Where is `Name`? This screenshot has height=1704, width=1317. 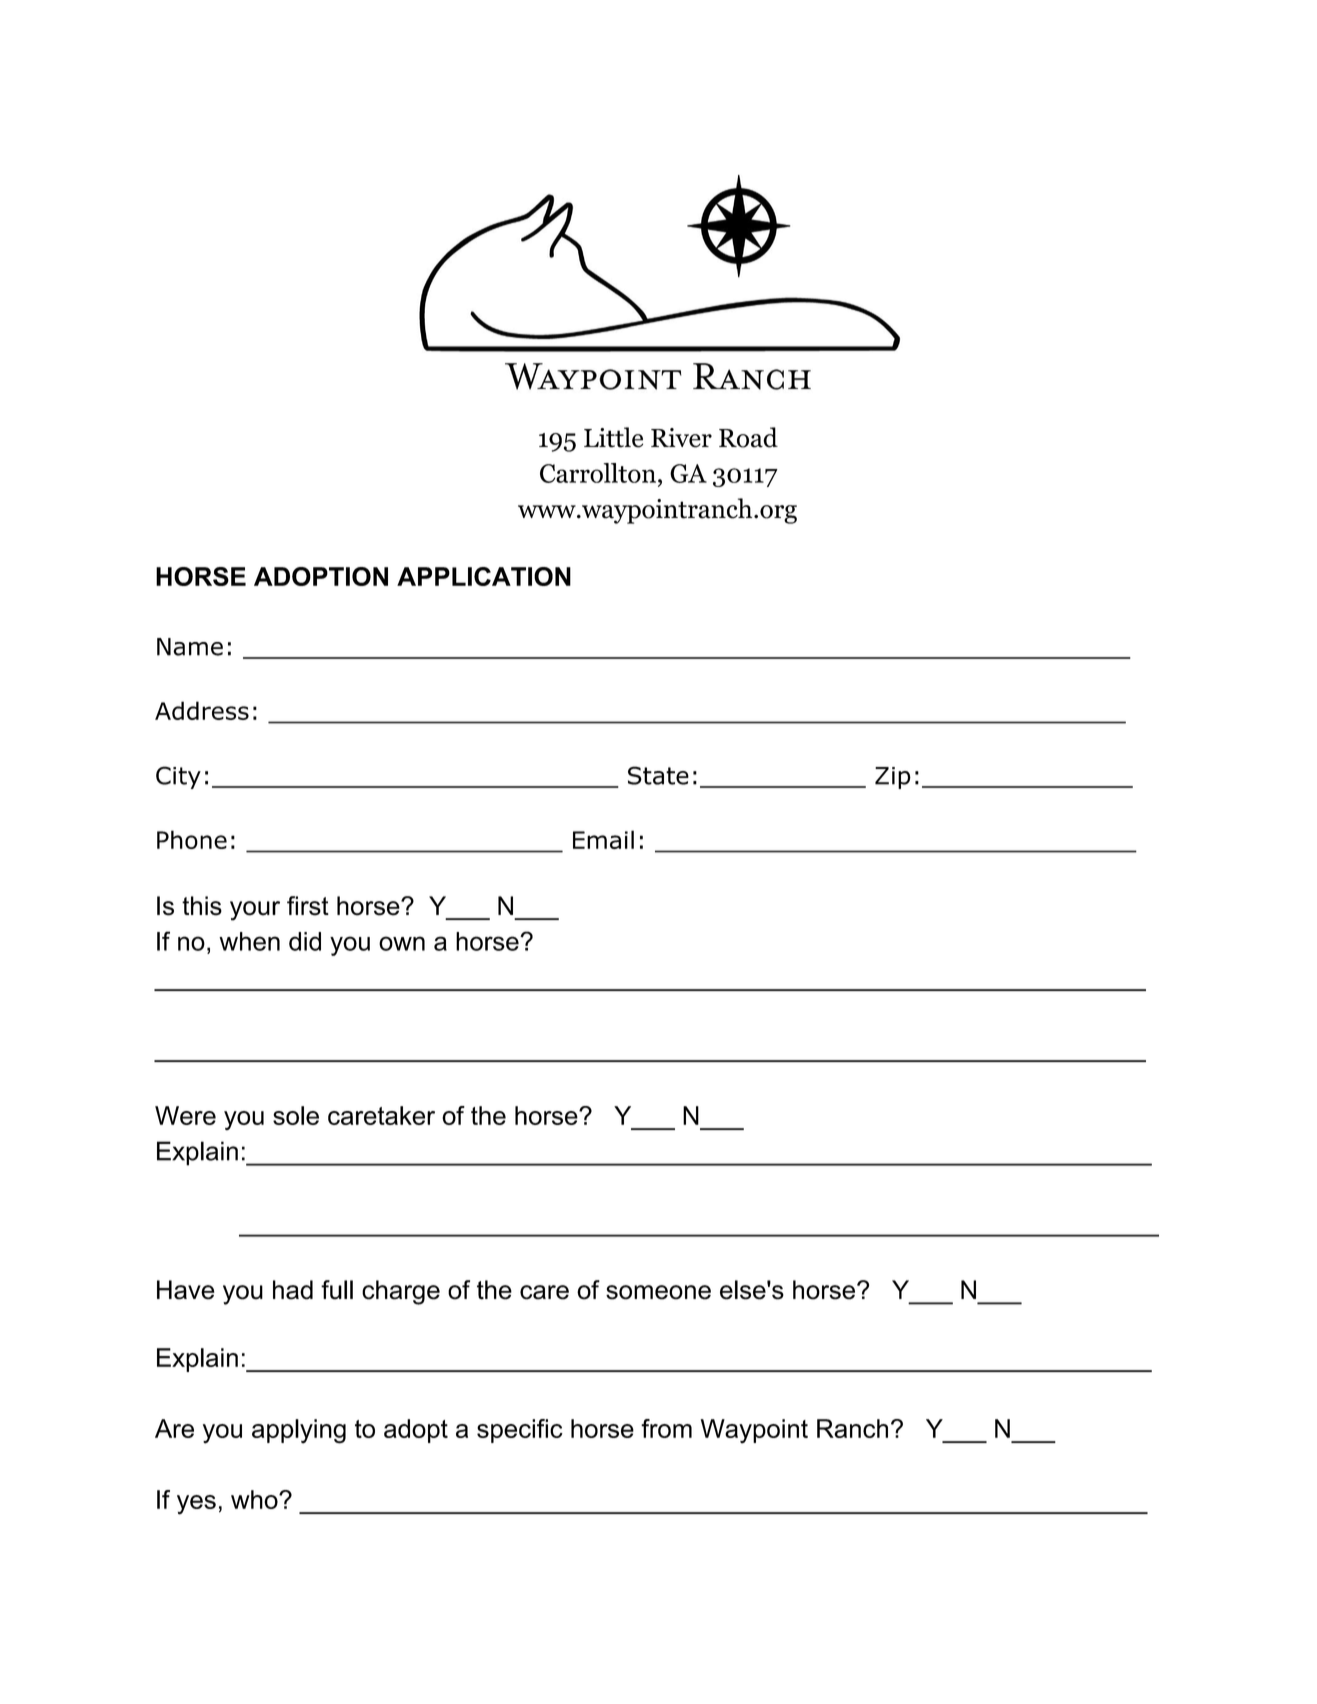
Name is located at coordinates (190, 647).
